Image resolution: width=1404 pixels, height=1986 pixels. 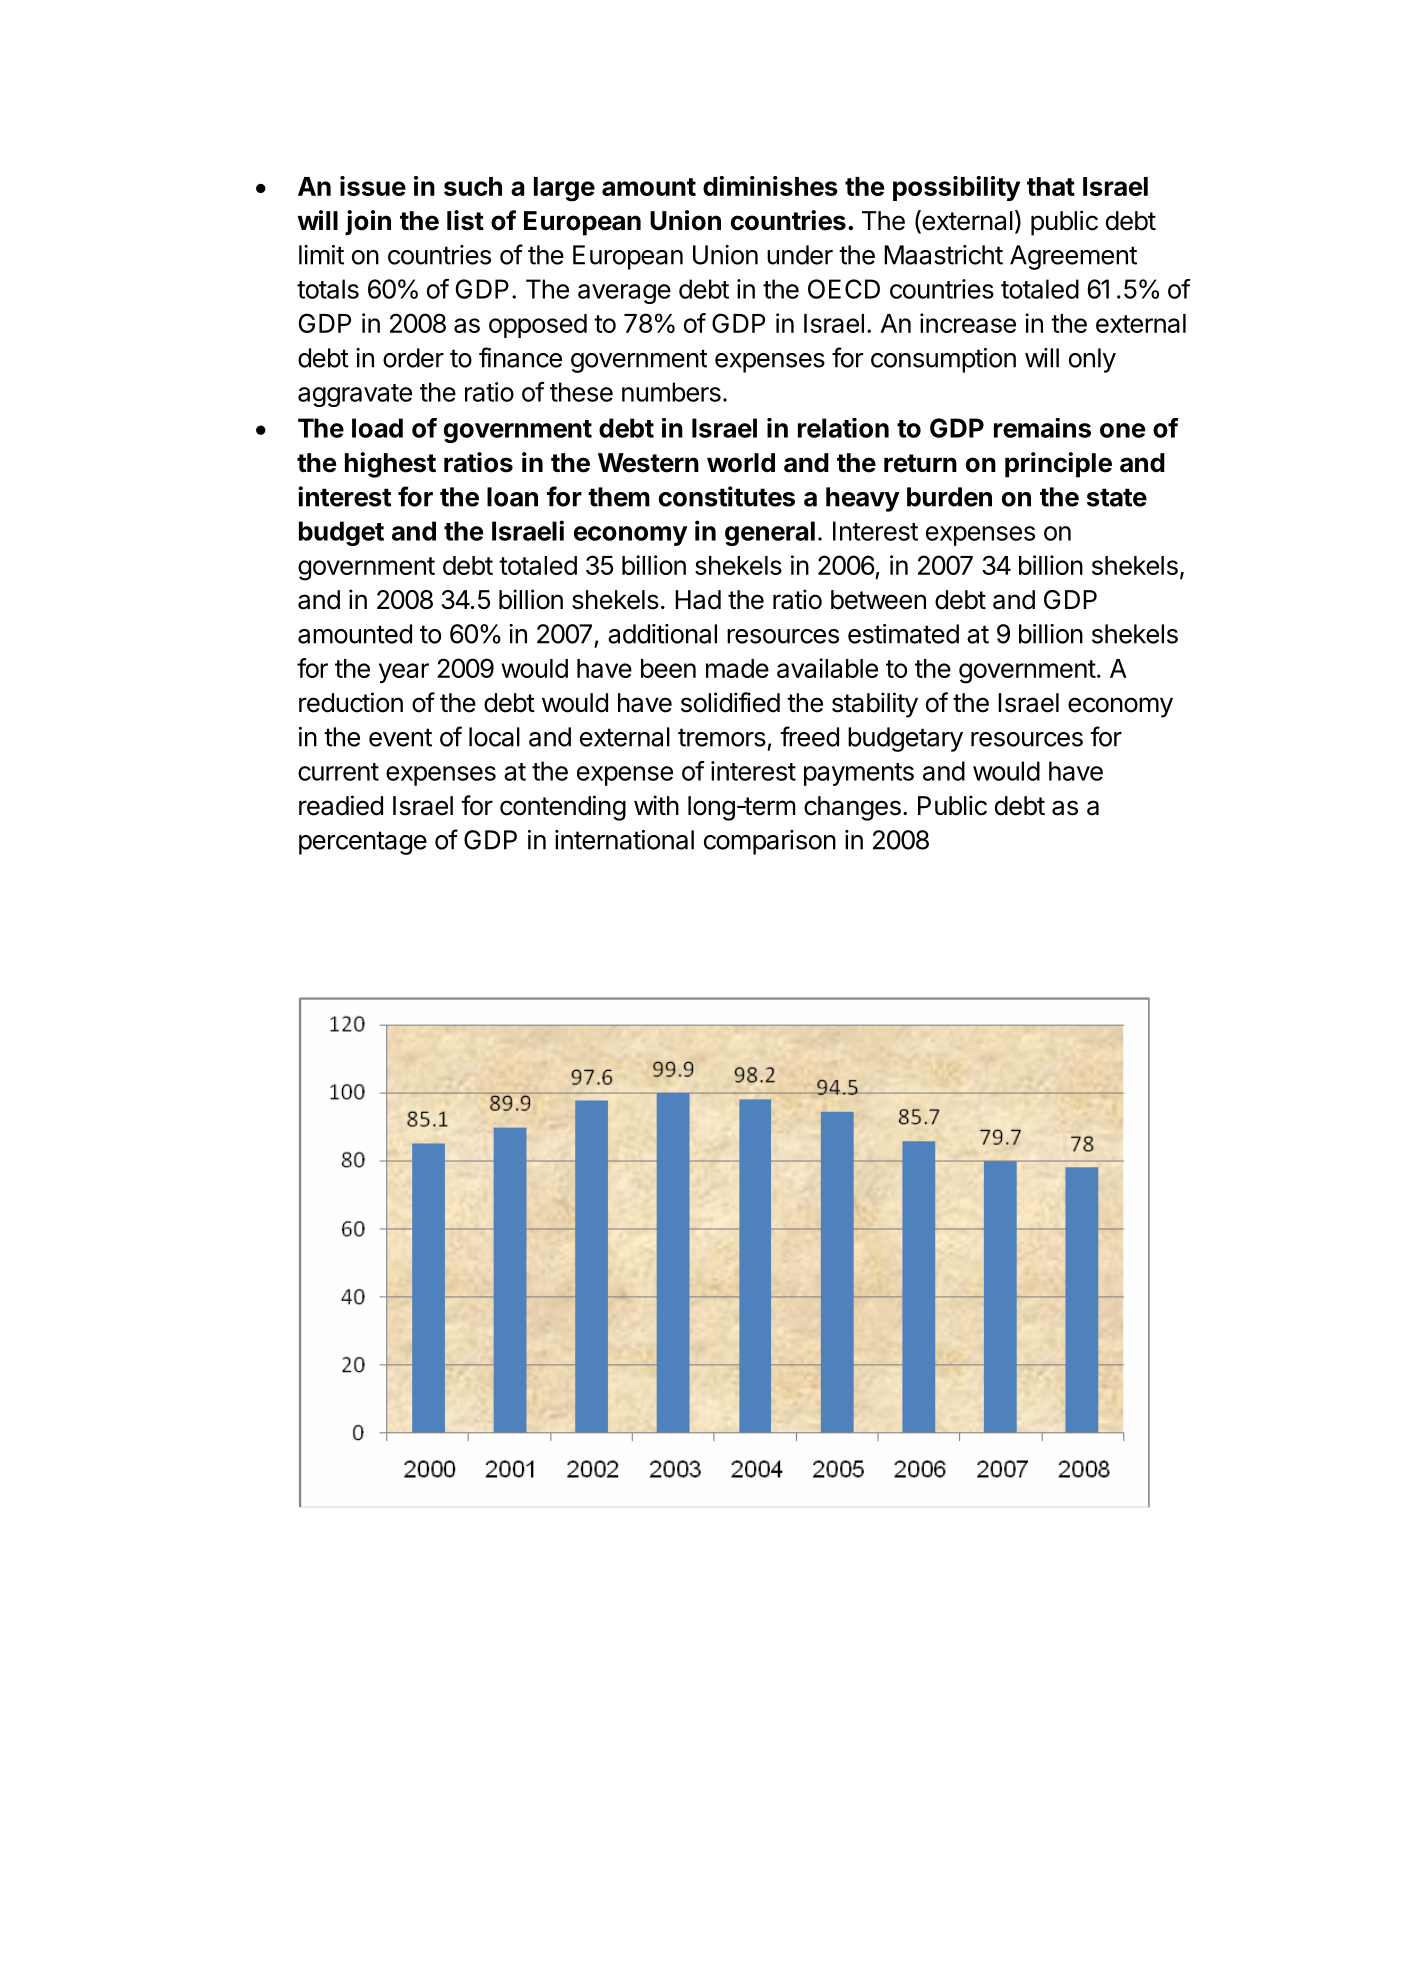 What do you see at coordinates (465, 220) in the screenshot?
I see `list` at bounding box center [465, 220].
